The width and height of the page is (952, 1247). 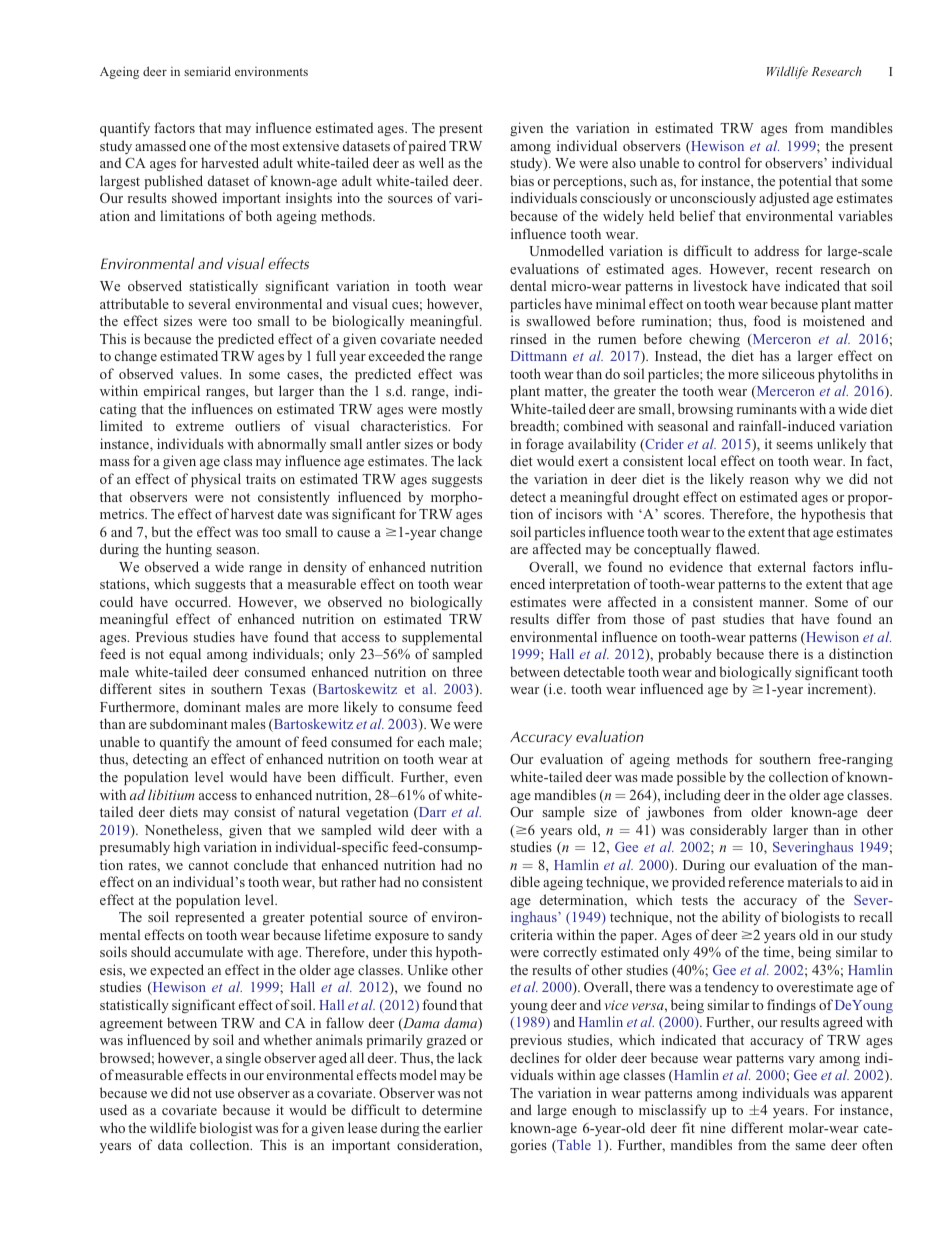 What do you see at coordinates (522, 180) in the page?
I see `bias` at bounding box center [522, 180].
